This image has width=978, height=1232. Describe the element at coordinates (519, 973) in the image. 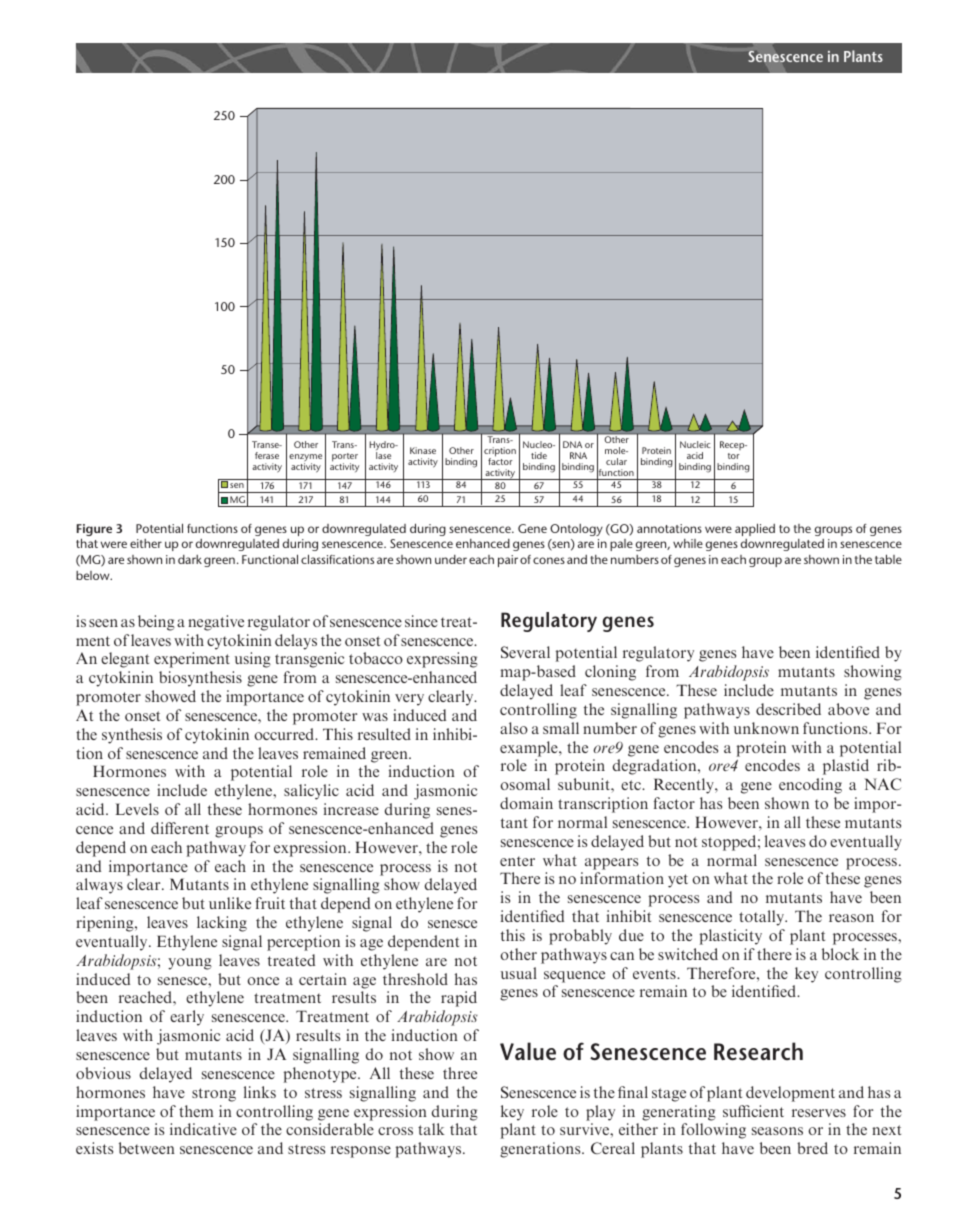

I see `usual` at that location.
